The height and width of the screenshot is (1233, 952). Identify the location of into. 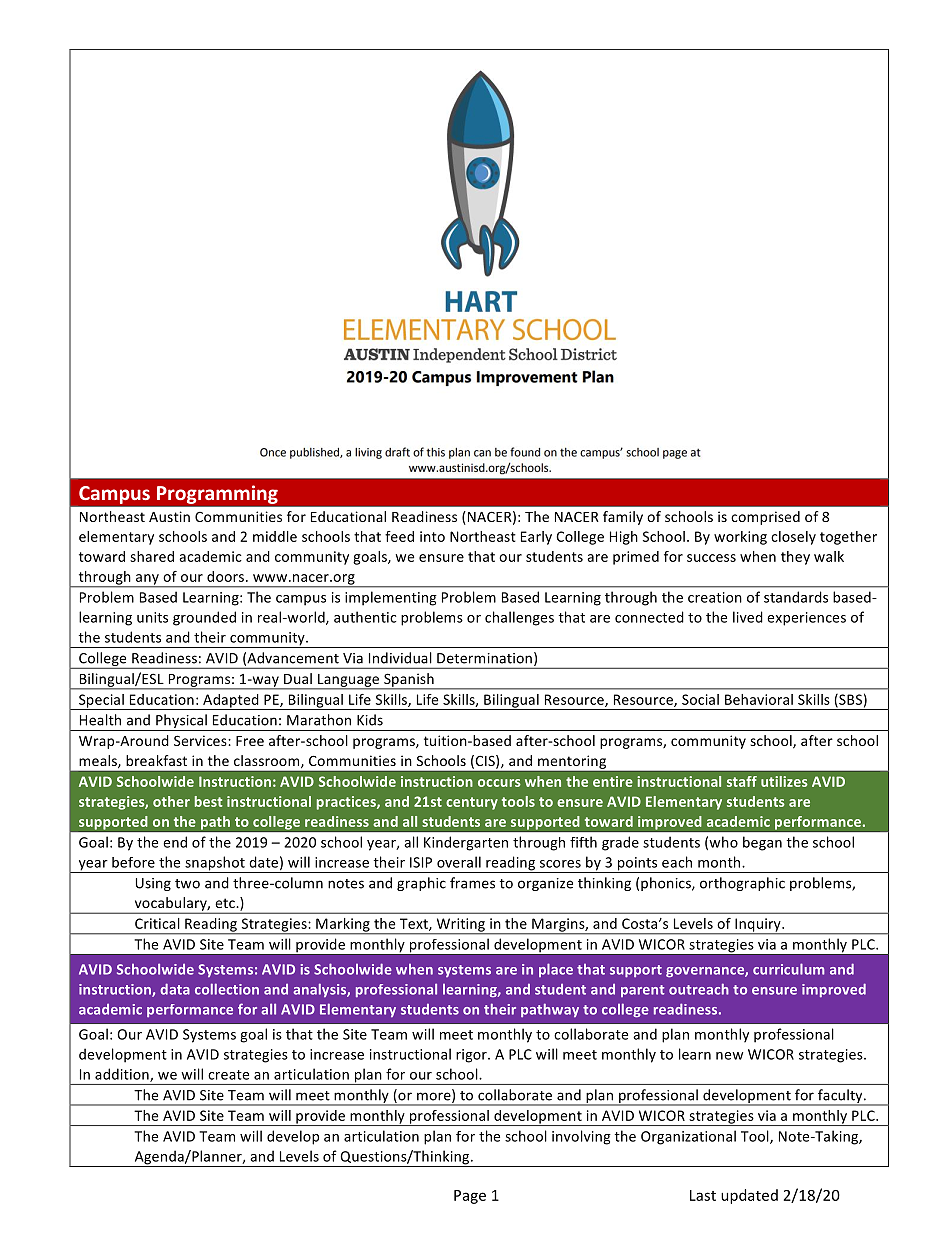
(432, 536).
